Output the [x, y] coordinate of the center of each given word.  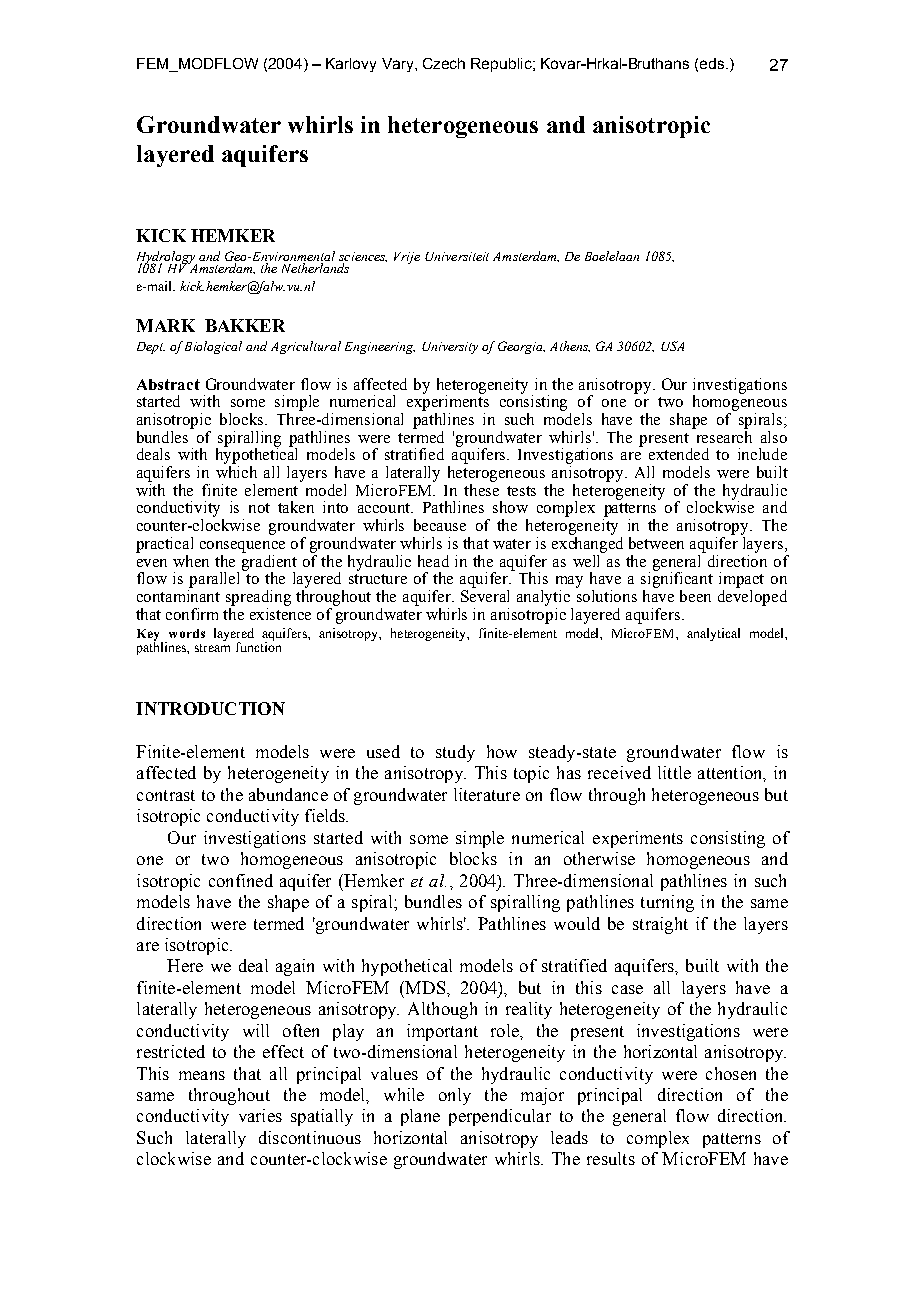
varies [260, 1115]
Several [485, 594]
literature [487, 794]
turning [667, 903]
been [695, 596]
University [450, 348]
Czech [444, 63]
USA [672, 346]
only [455, 1096]
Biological [213, 347]
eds [712, 63]
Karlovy [351, 65]
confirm [192, 614]
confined [241, 880]
